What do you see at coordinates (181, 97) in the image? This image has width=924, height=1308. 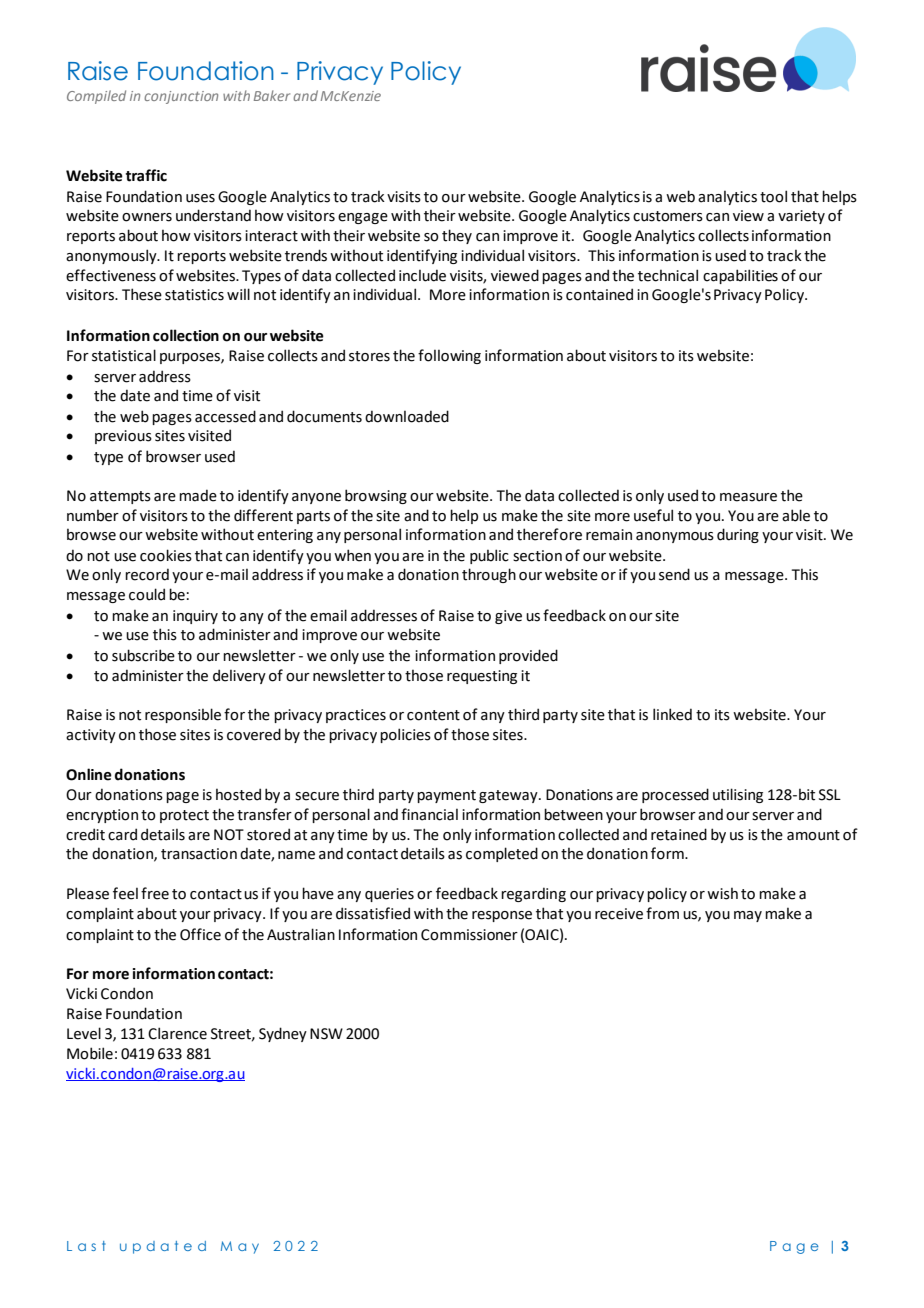 I see `conjunction` at bounding box center [181, 97].
